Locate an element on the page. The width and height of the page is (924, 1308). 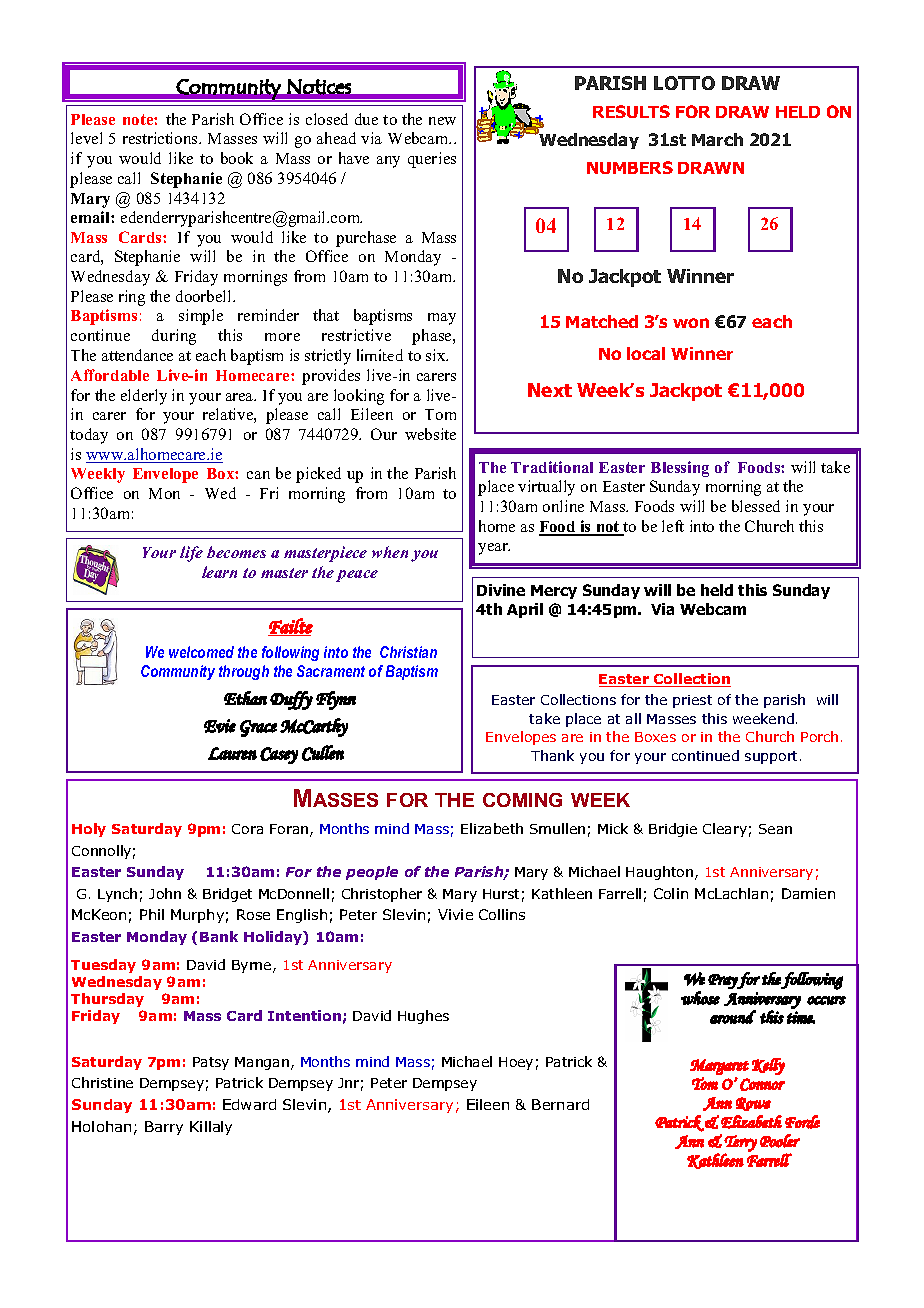
welcomed is located at coordinates (201, 652).
